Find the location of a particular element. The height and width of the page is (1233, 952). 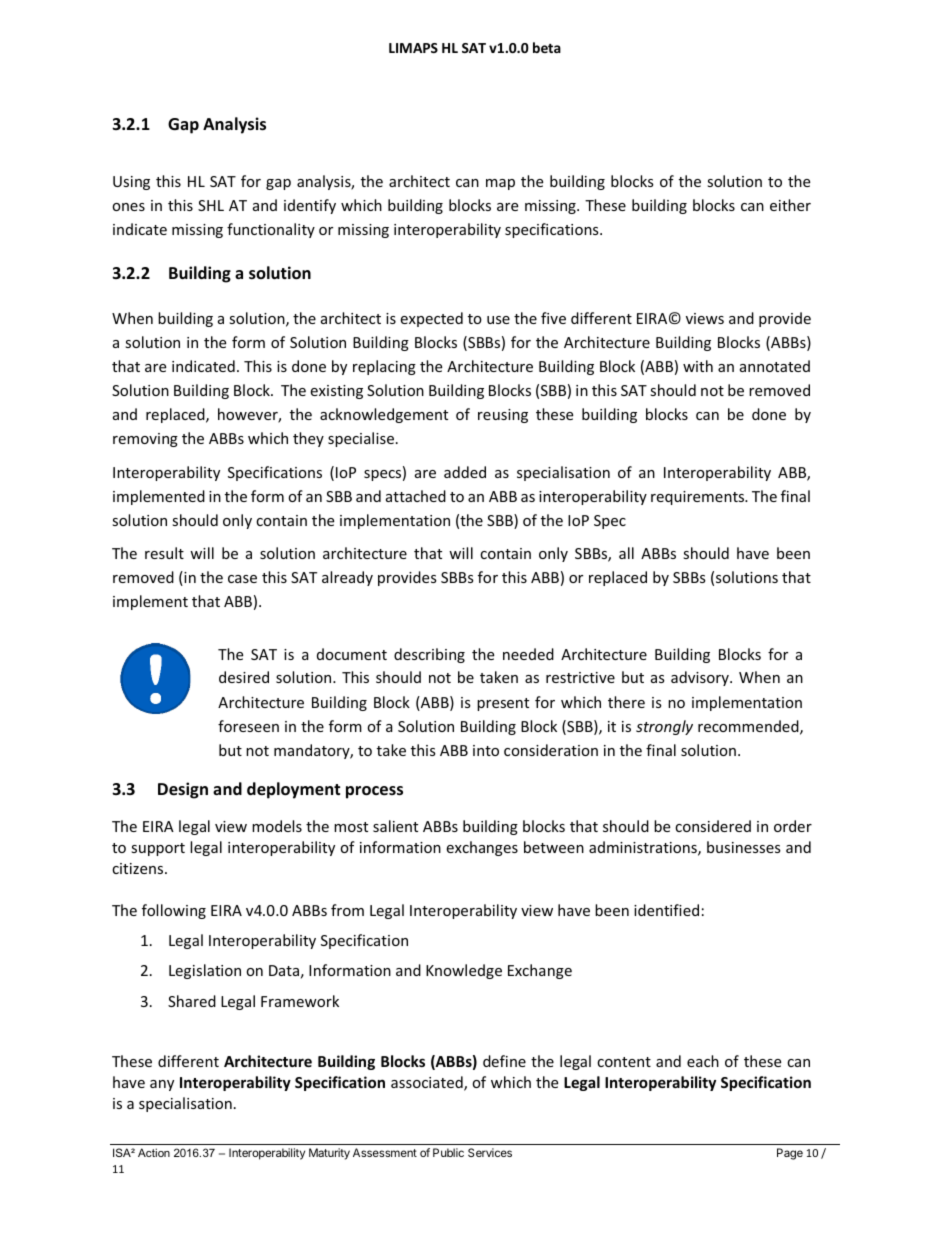

either is located at coordinates (790, 205).
